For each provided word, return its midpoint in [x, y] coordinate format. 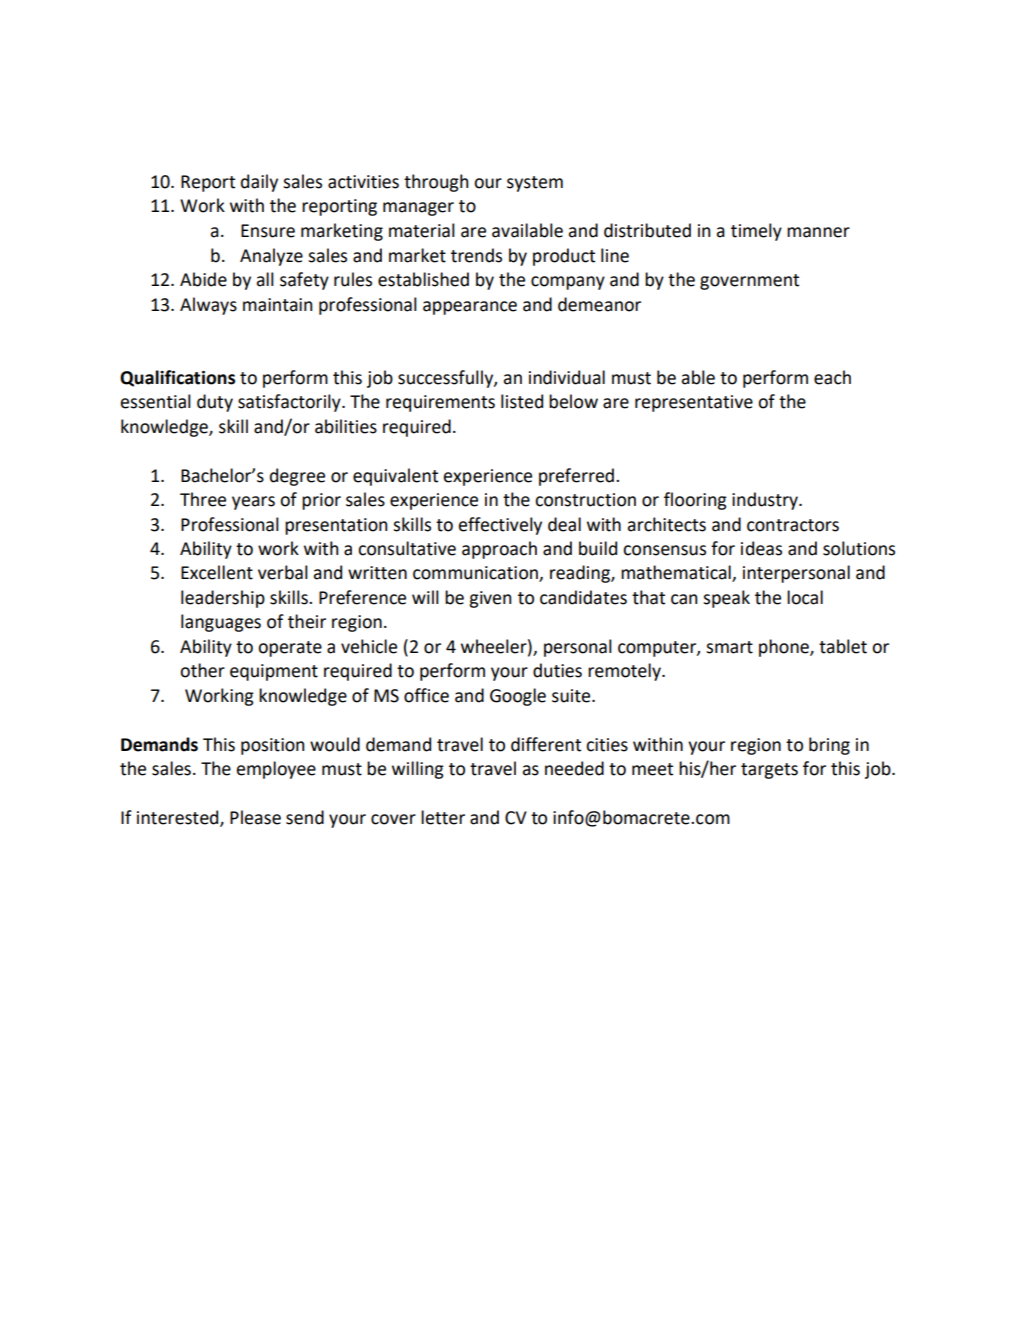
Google [518, 697]
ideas [761, 548]
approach [499, 550]
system [535, 184]
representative [694, 403]
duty [215, 403]
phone [785, 648]
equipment [274, 672]
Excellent [217, 572]
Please [255, 817]
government [749, 282]
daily [259, 183]
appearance [470, 308]
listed [522, 401]
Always [208, 306]
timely [756, 232]
